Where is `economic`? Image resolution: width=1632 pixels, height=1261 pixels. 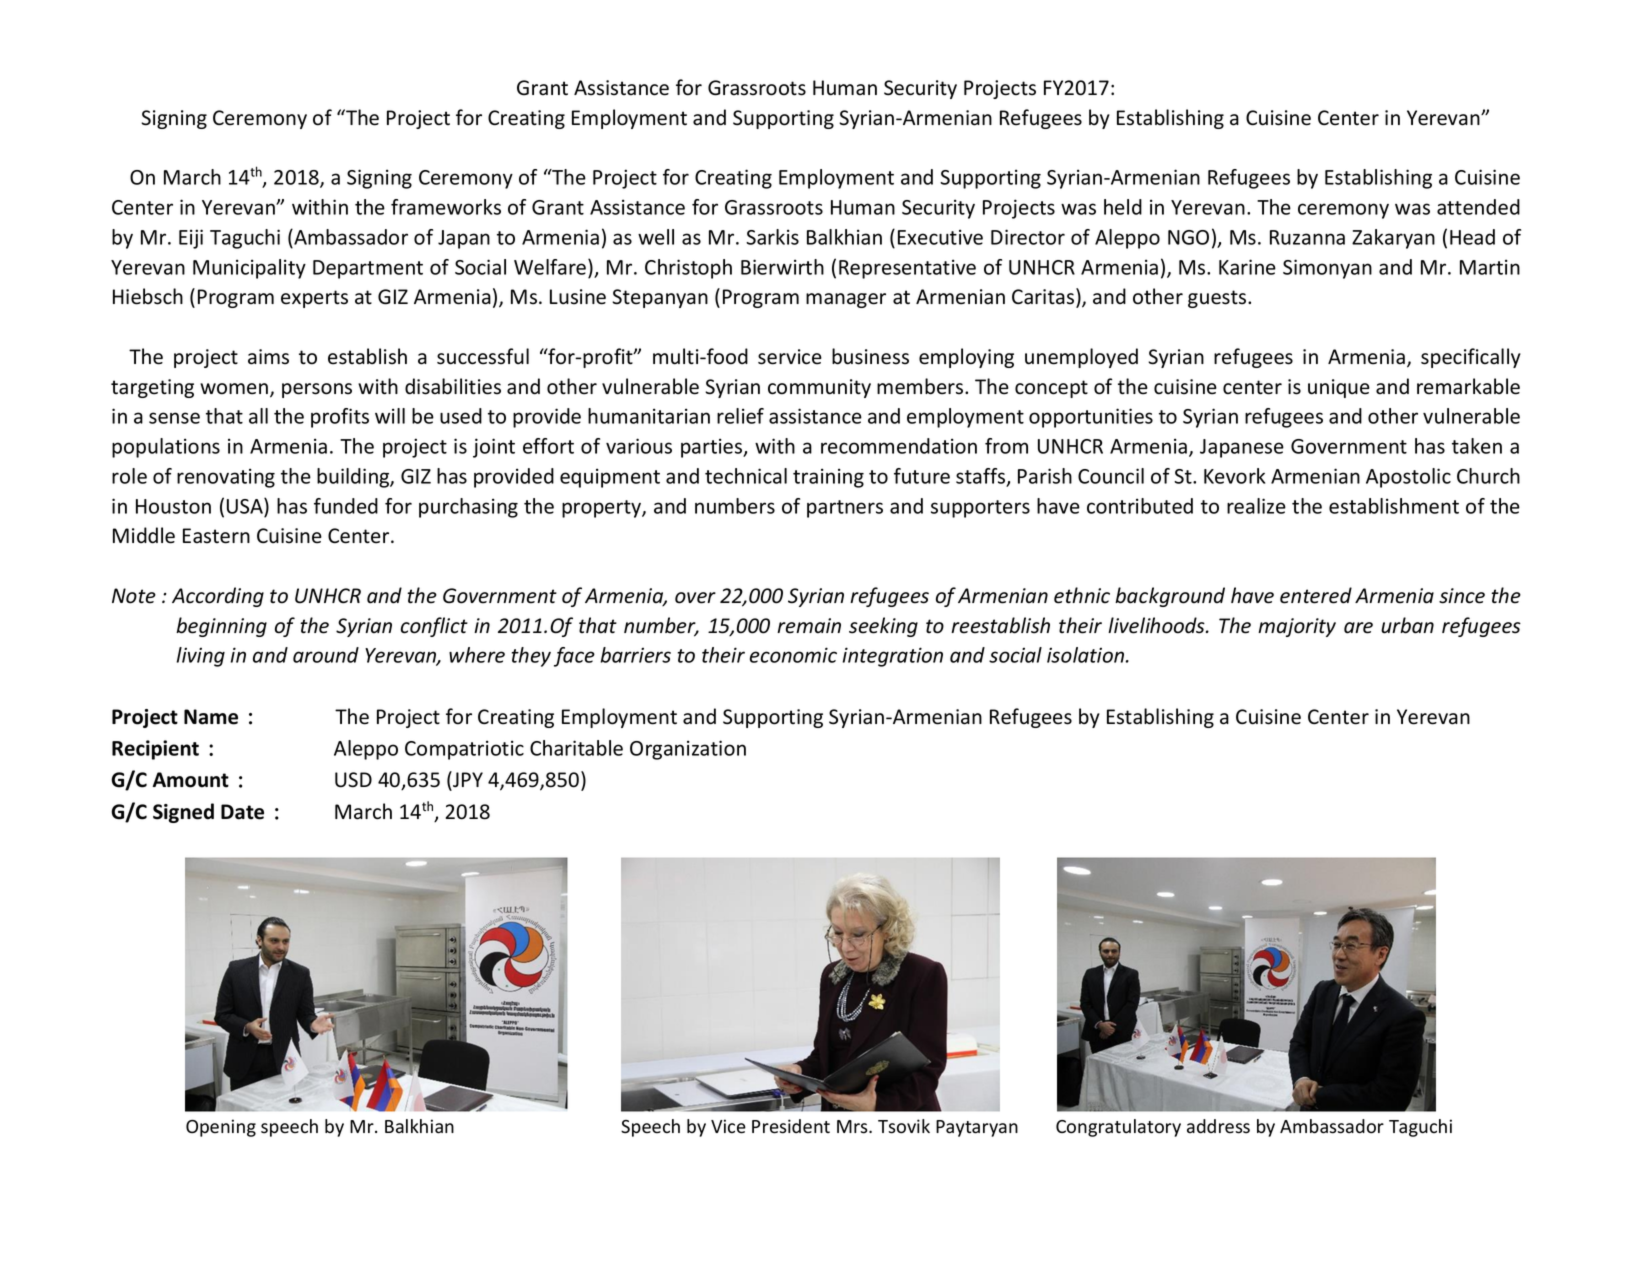 economic is located at coordinates (793, 655).
